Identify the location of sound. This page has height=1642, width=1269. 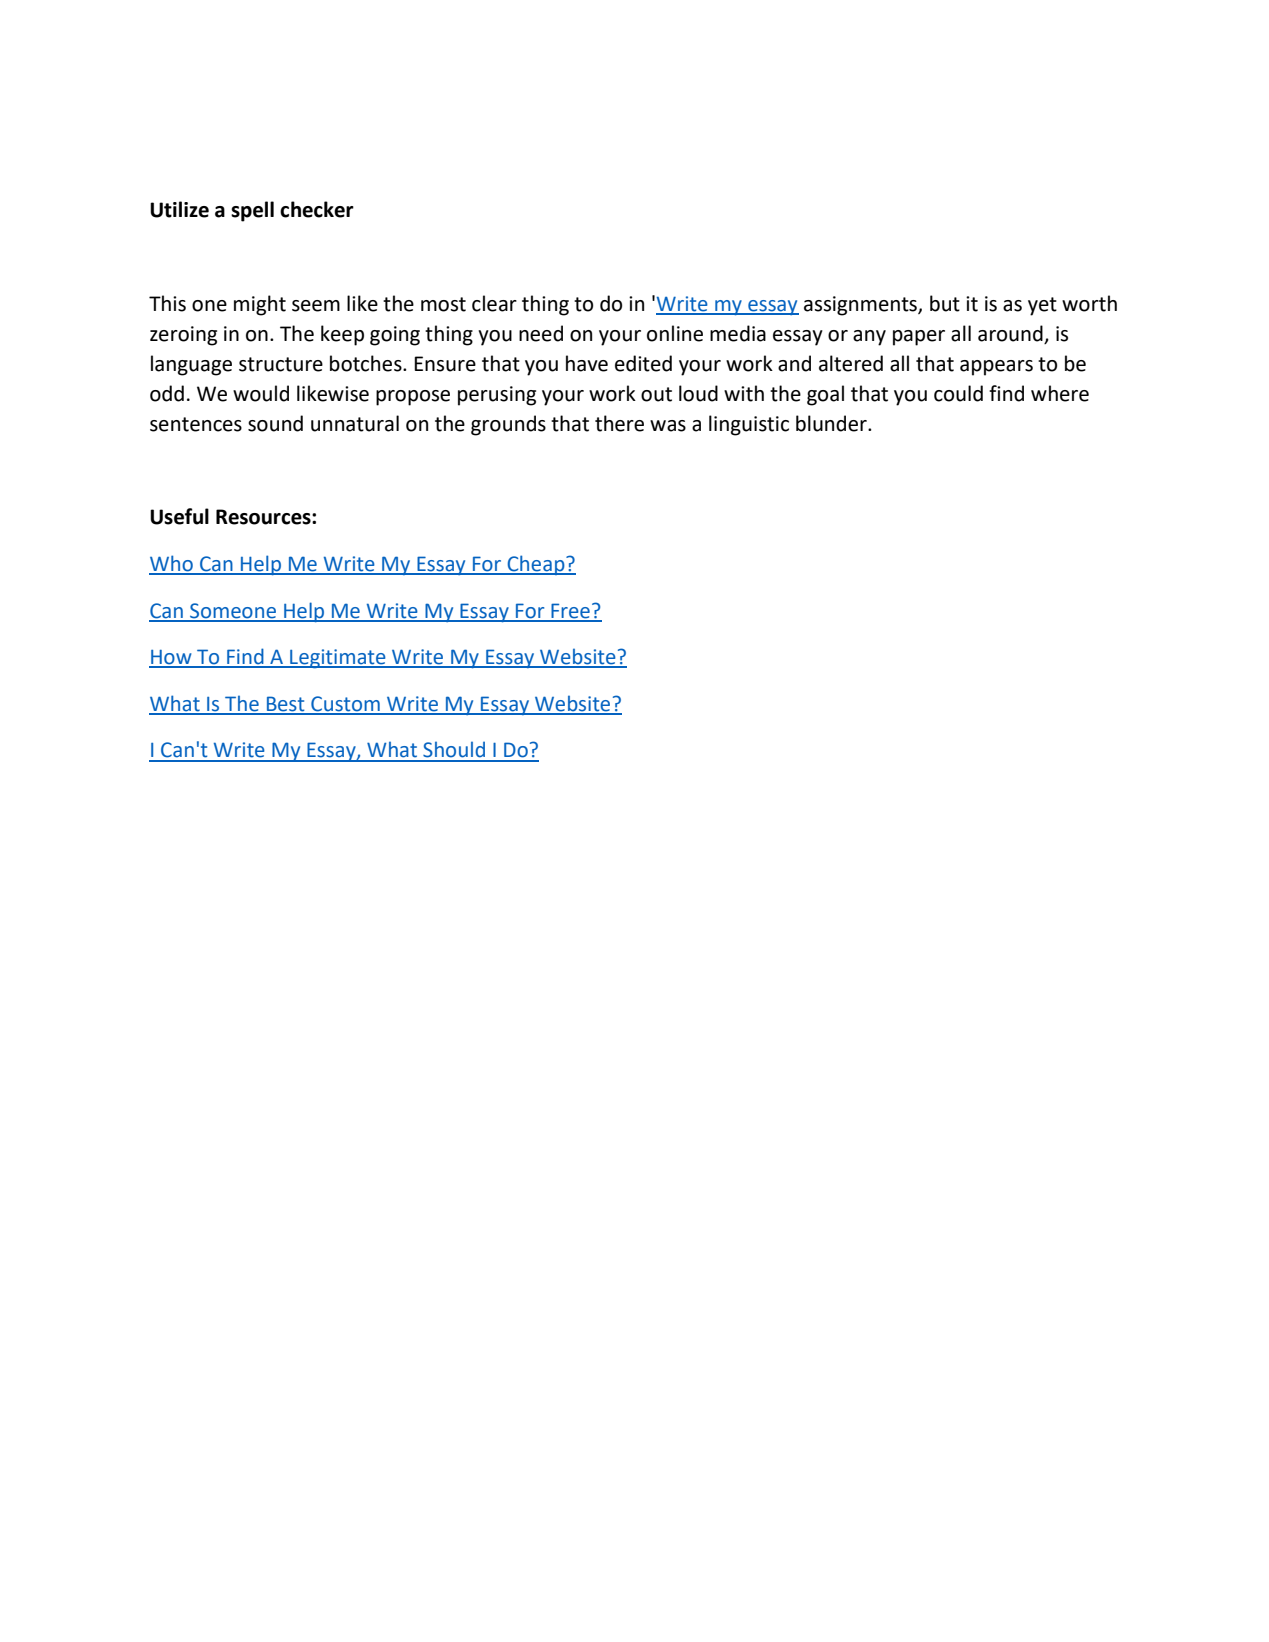
(275, 423).
